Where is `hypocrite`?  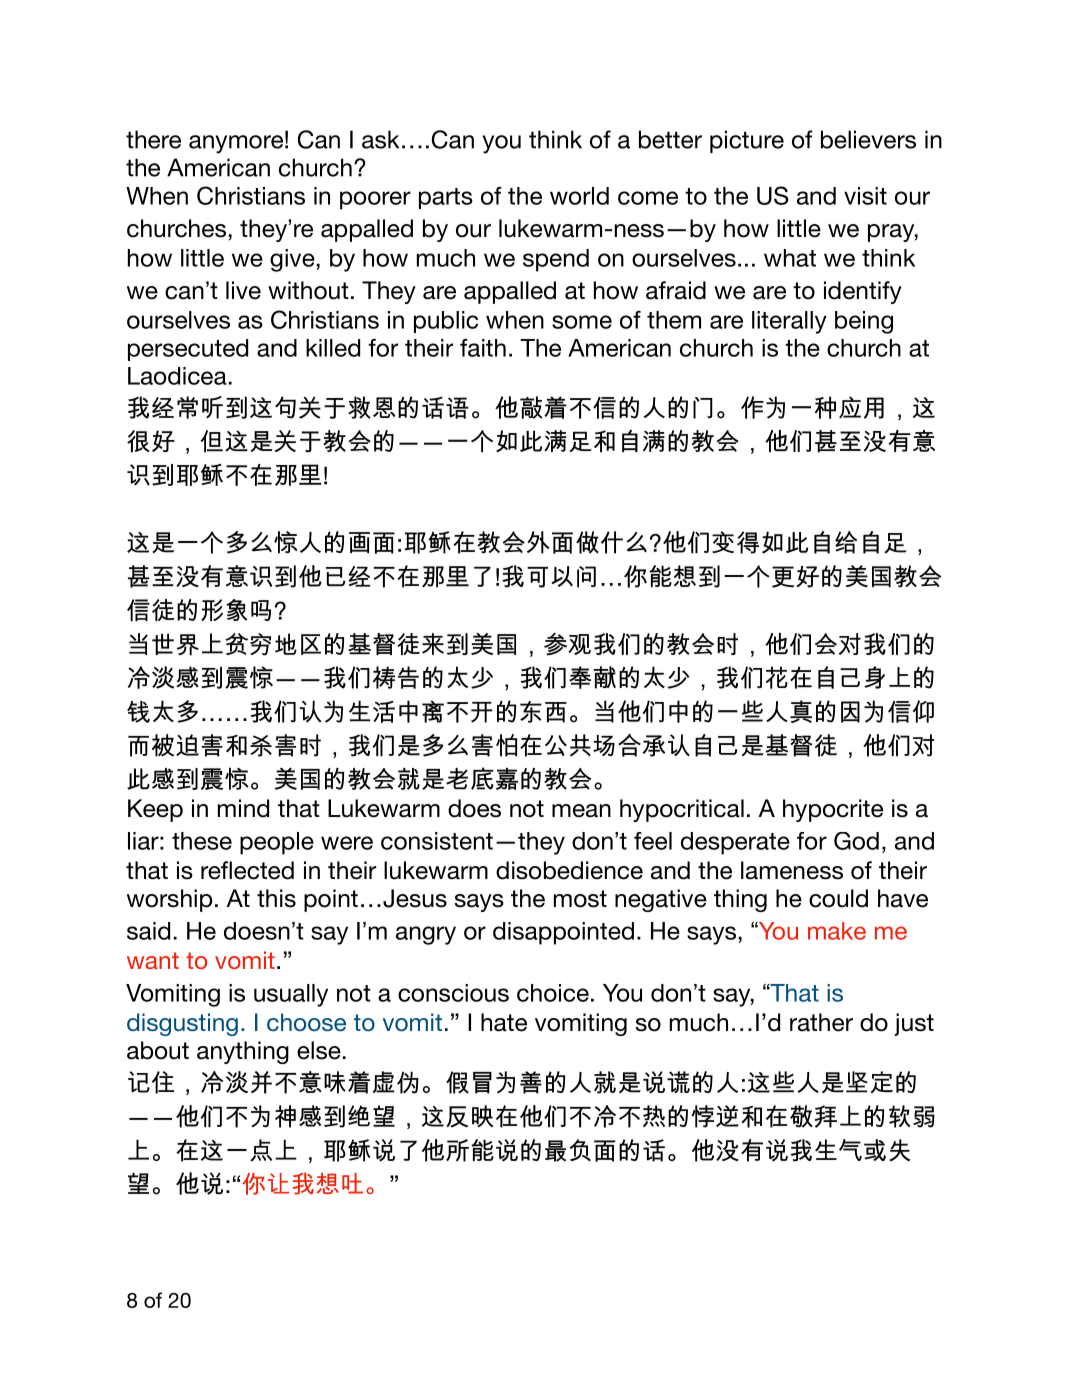
hypocrite is located at coordinates (833, 810).
